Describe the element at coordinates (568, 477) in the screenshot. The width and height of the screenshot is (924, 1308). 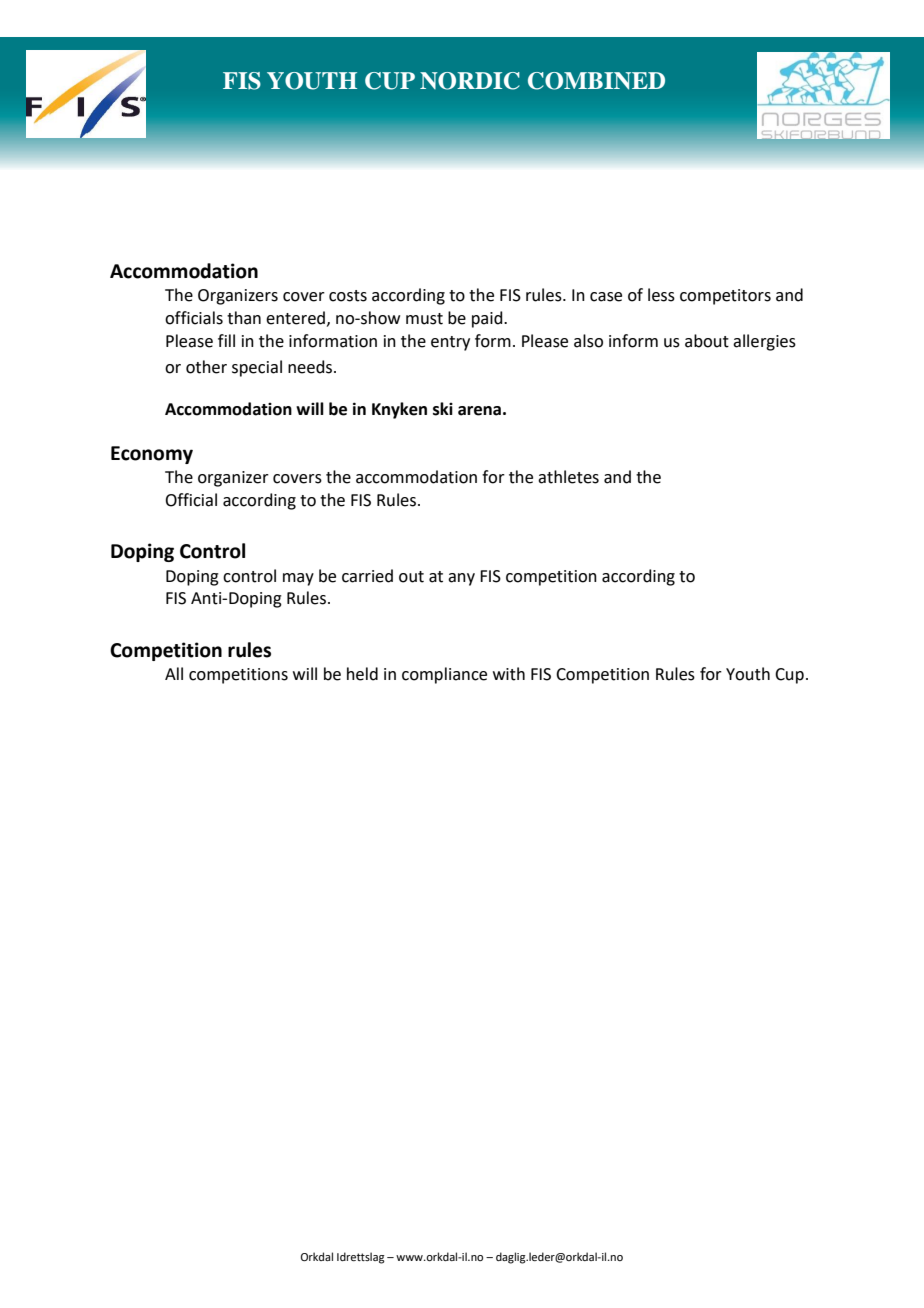
I see `athletes` at that location.
